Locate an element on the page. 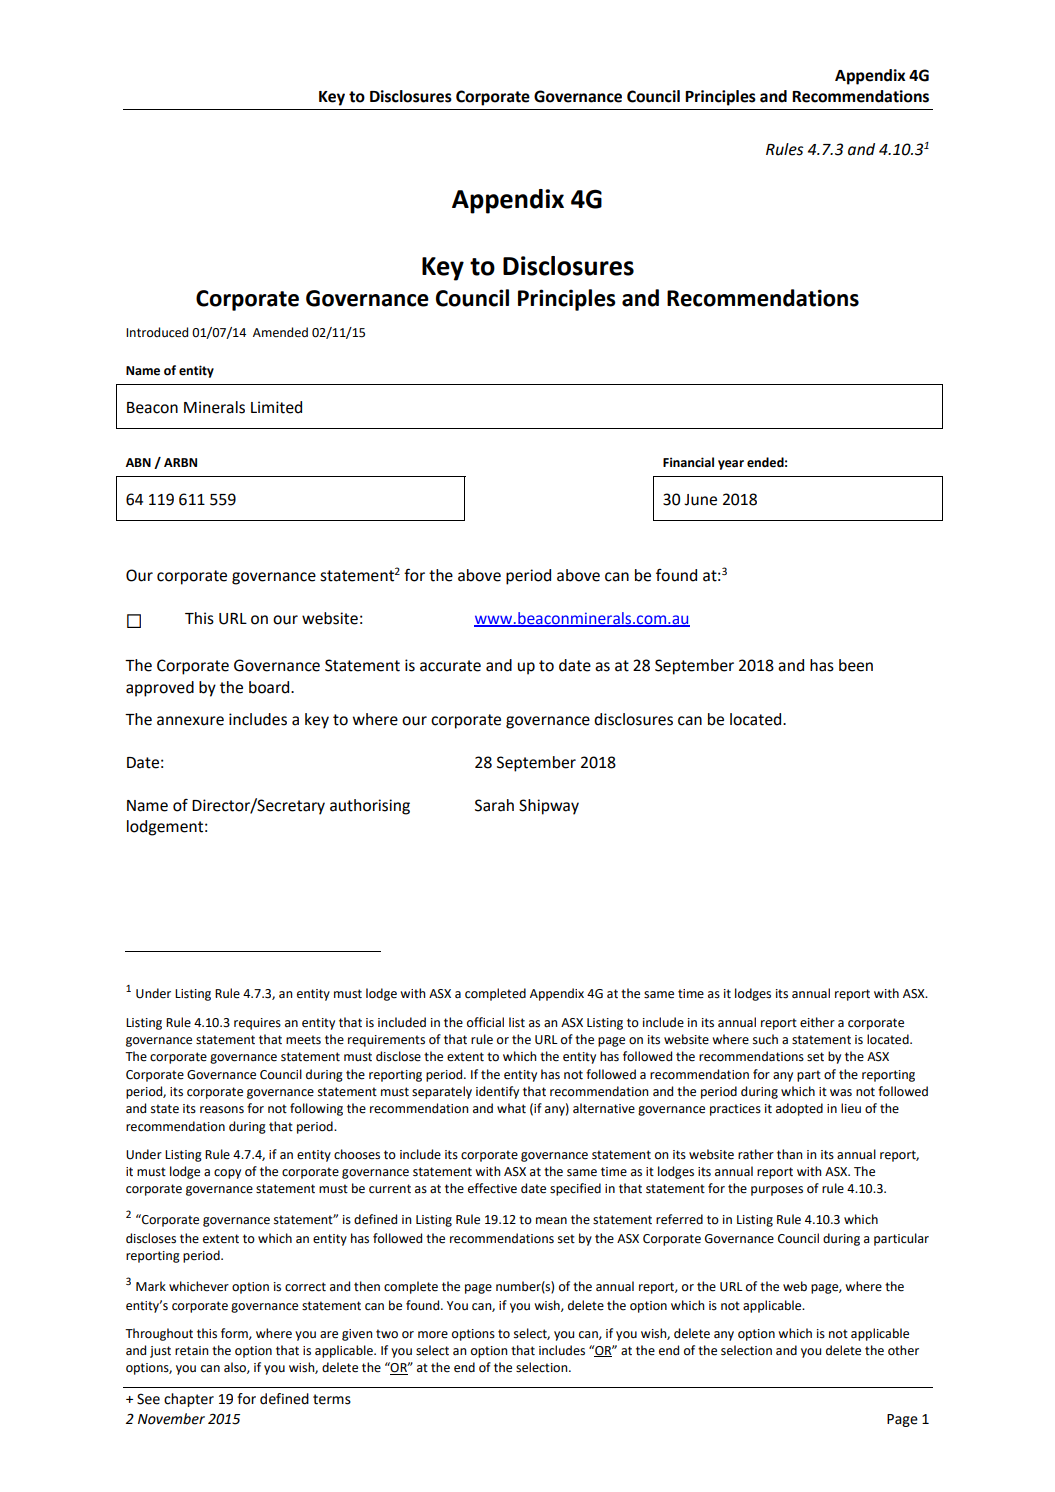 Image resolution: width=1055 pixels, height=1492 pixels. other is located at coordinates (903, 1350).
